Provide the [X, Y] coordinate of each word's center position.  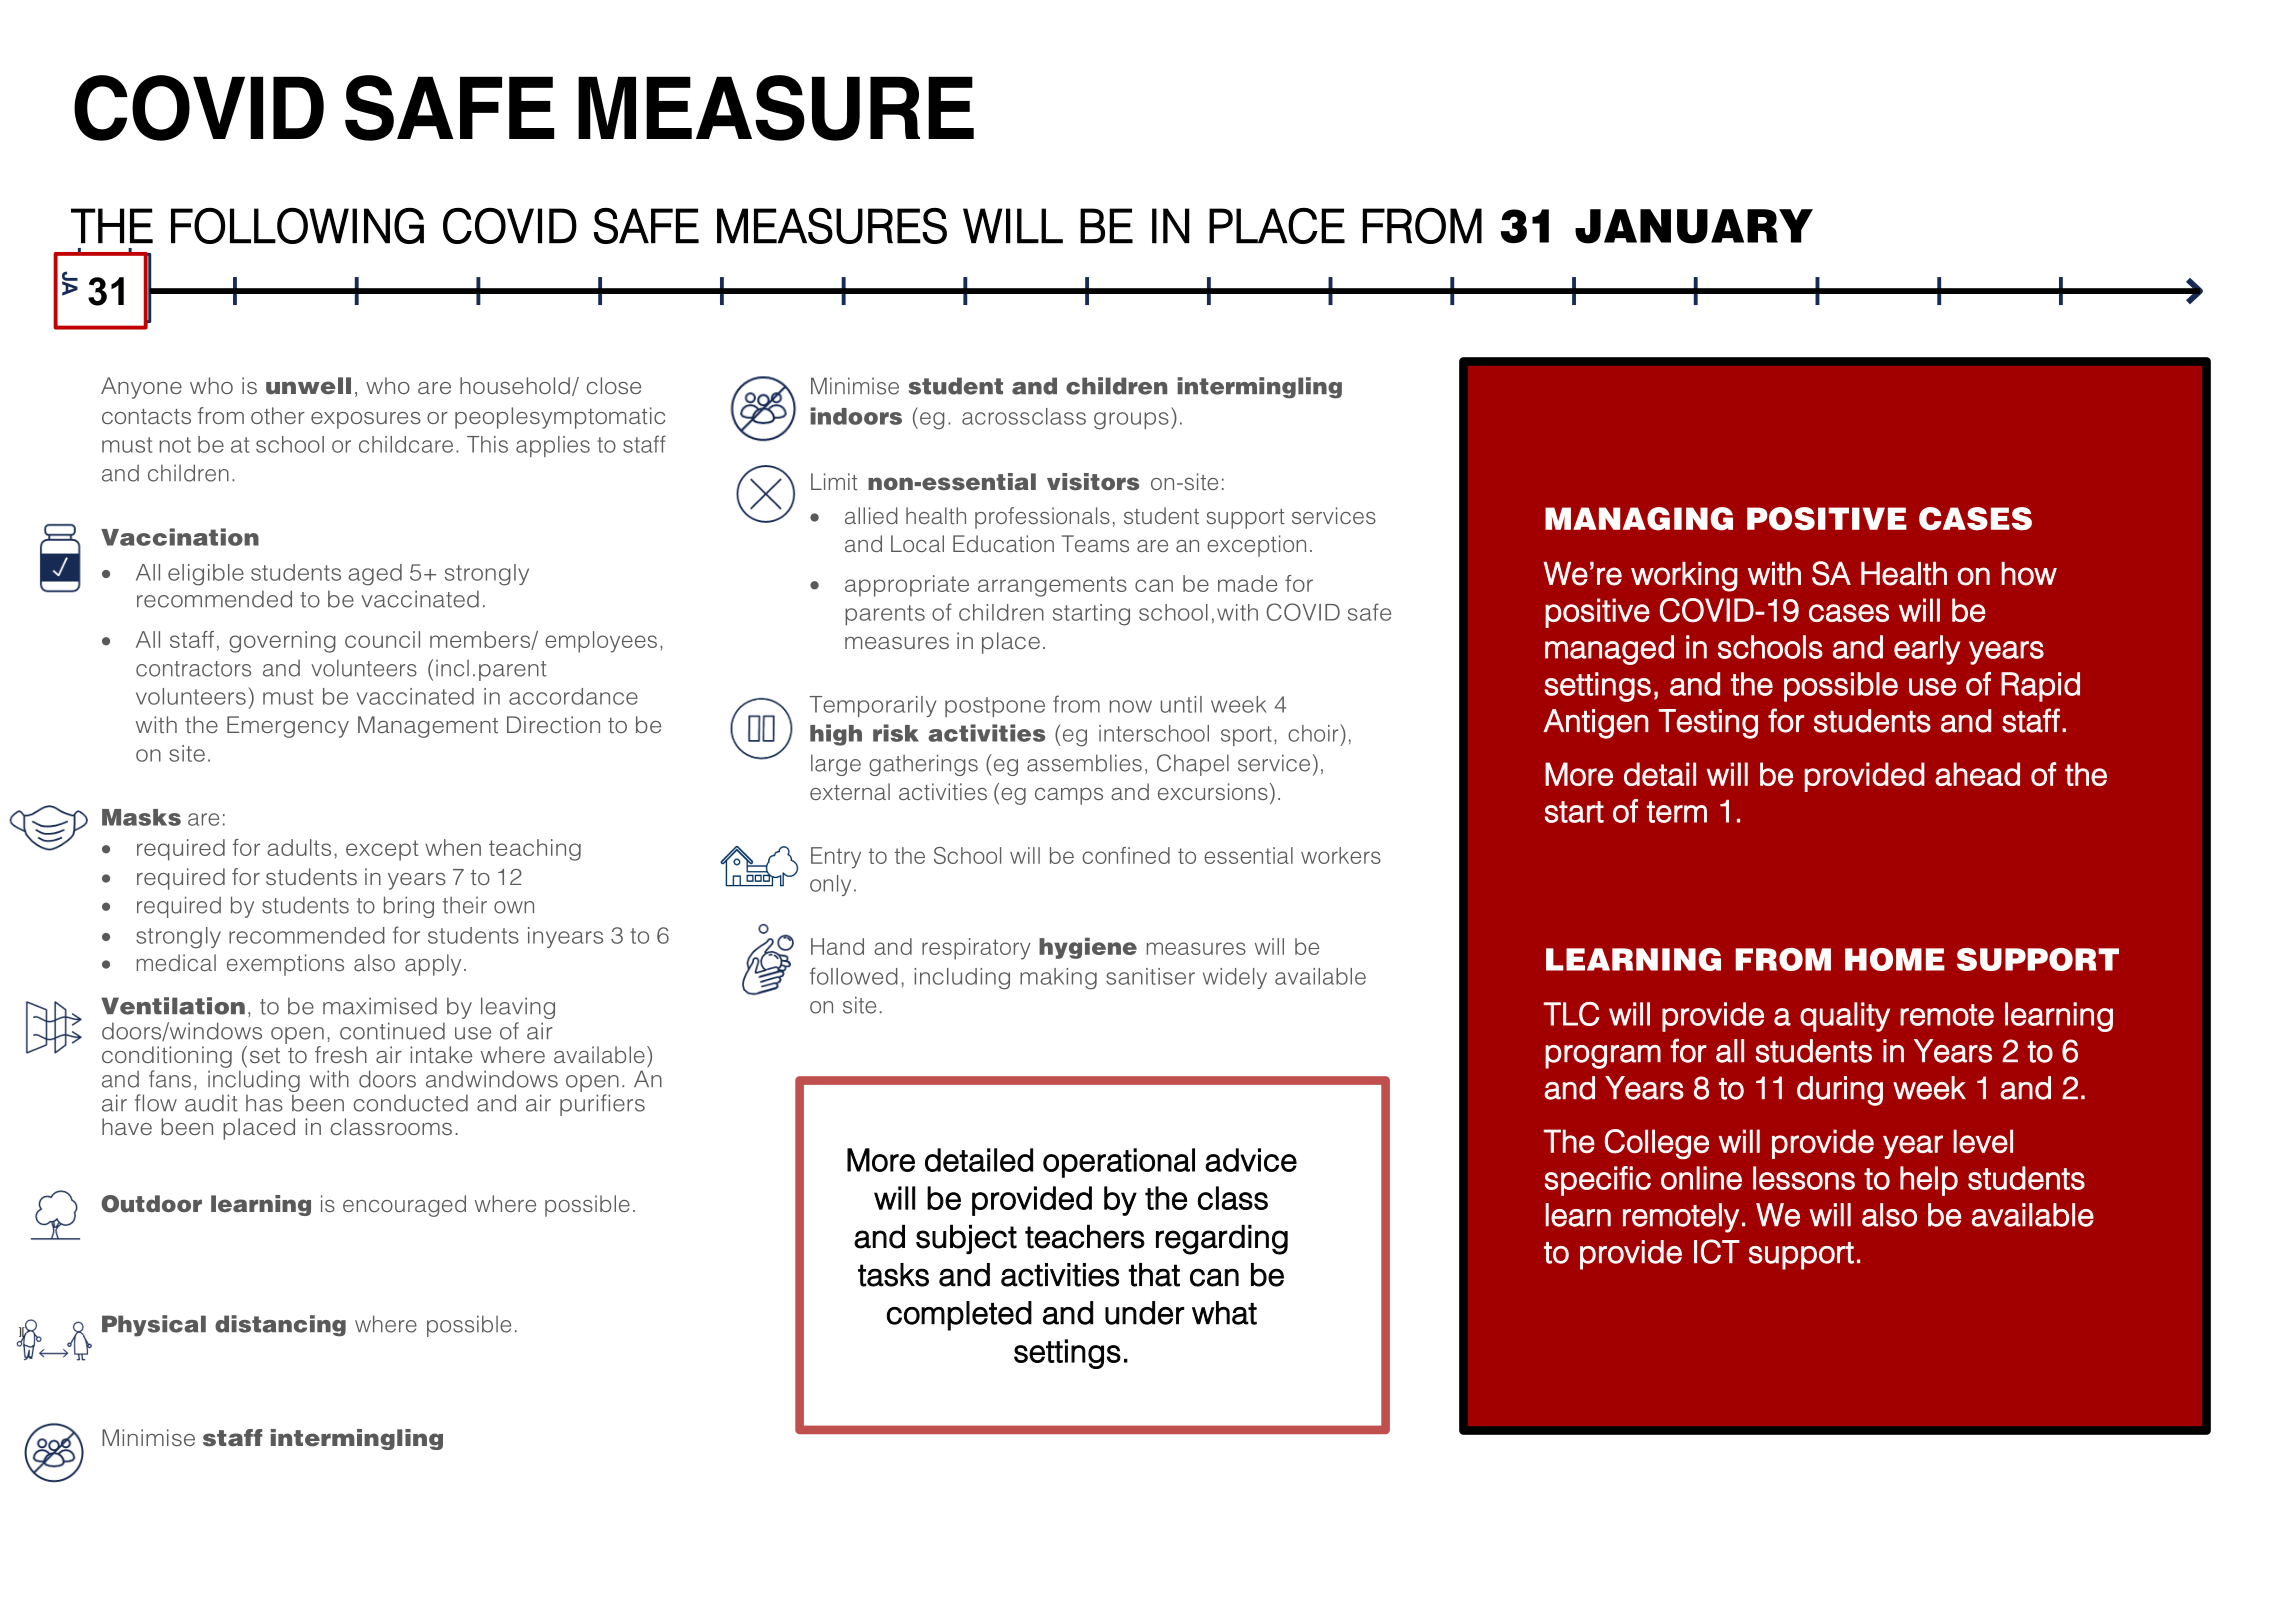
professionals [1042, 518]
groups [1131, 421]
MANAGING [1639, 519]
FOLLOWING [297, 225]
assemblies [1084, 763]
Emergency [288, 727]
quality [1845, 1017]
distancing [280, 1326]
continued [392, 1031]
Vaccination [180, 537]
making [1058, 979]
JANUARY [1694, 226]
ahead [1977, 774]
